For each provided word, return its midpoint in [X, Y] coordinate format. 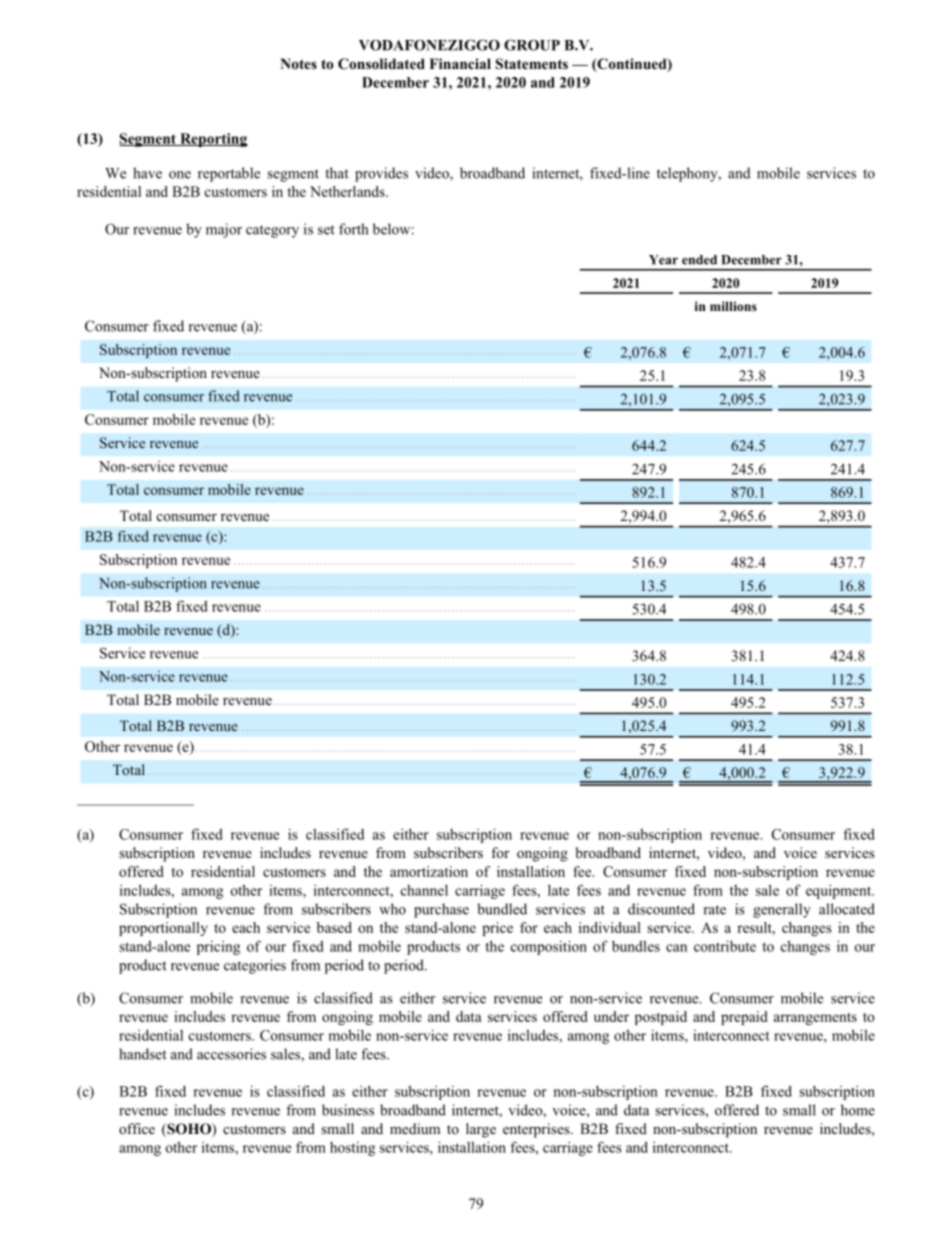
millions [733, 306]
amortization [429, 871]
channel [424, 890]
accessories [231, 1054]
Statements [532, 64]
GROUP [532, 45]
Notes [298, 63]
